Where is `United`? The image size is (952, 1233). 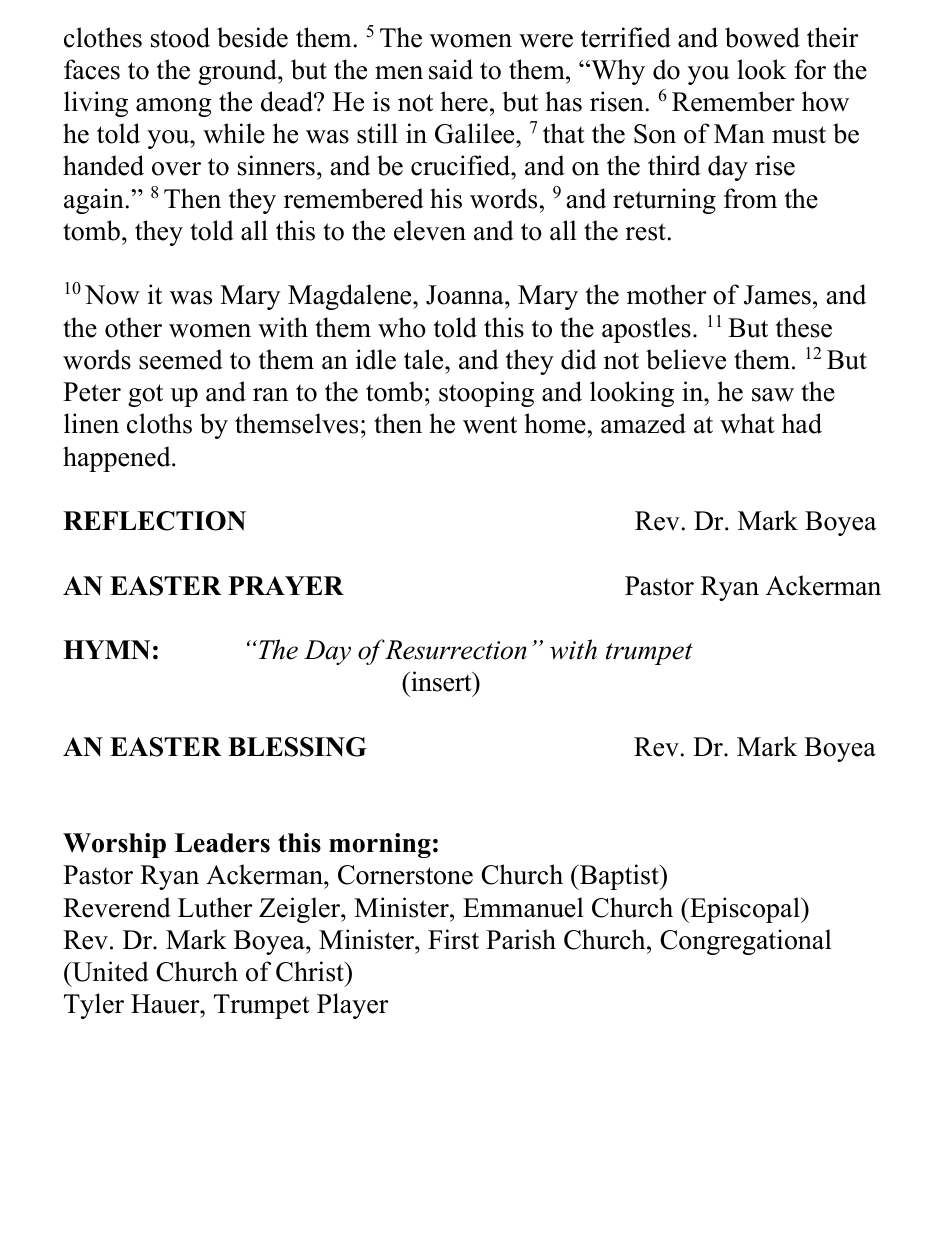
United is located at coordinates (109, 971).
